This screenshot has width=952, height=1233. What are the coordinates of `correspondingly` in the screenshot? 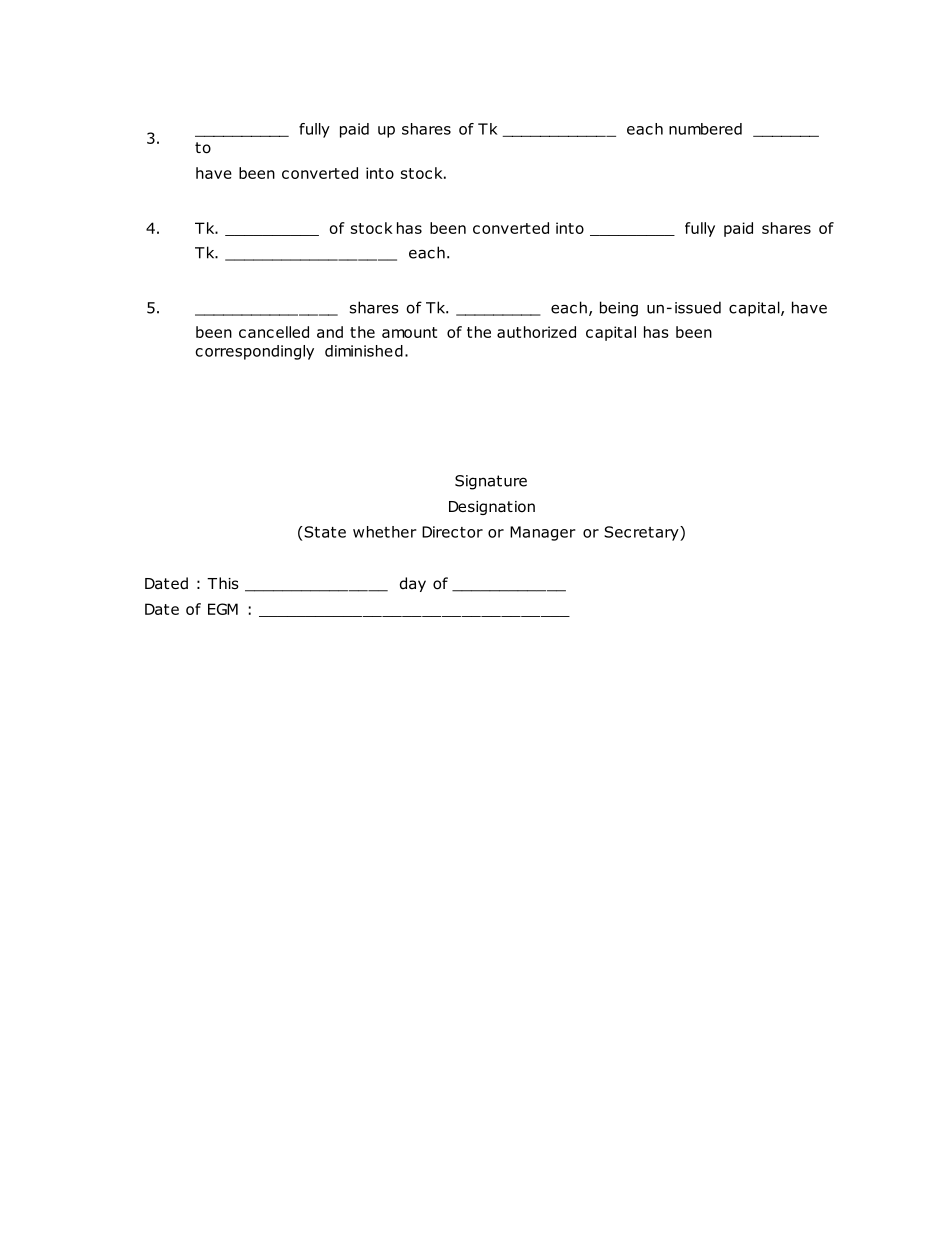 It's located at (254, 352).
